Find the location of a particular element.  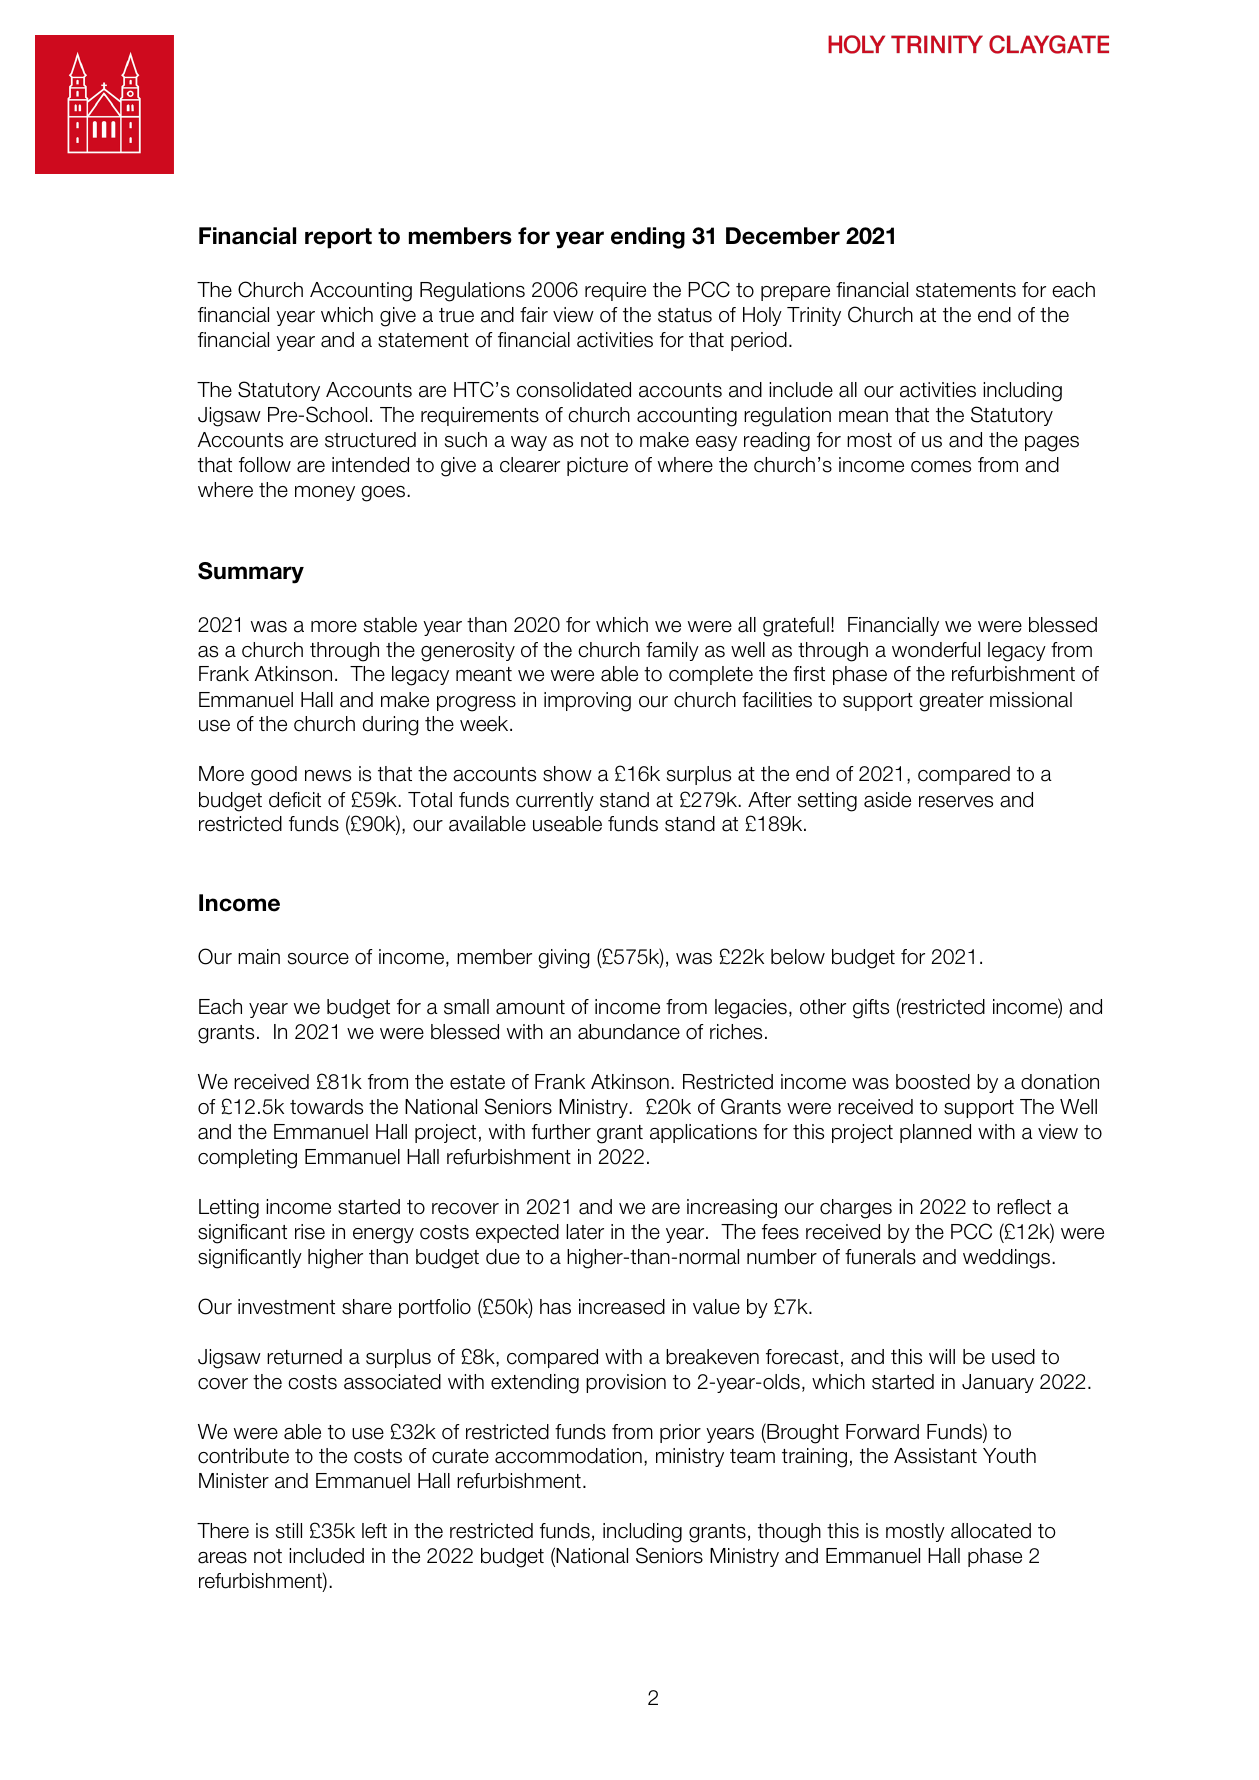

still is located at coordinates (289, 1531).
